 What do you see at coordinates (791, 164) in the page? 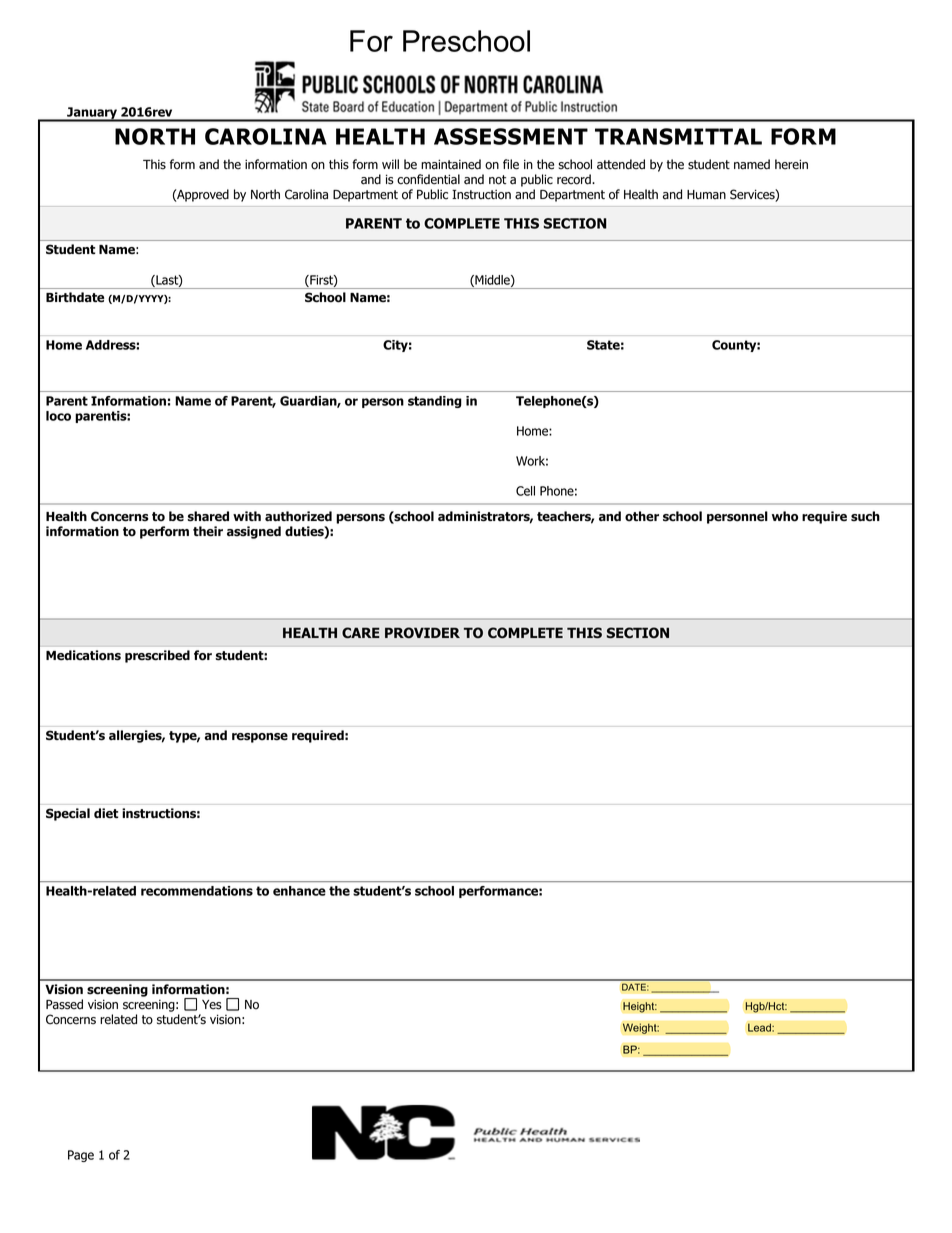
I see `herein` at bounding box center [791, 164].
